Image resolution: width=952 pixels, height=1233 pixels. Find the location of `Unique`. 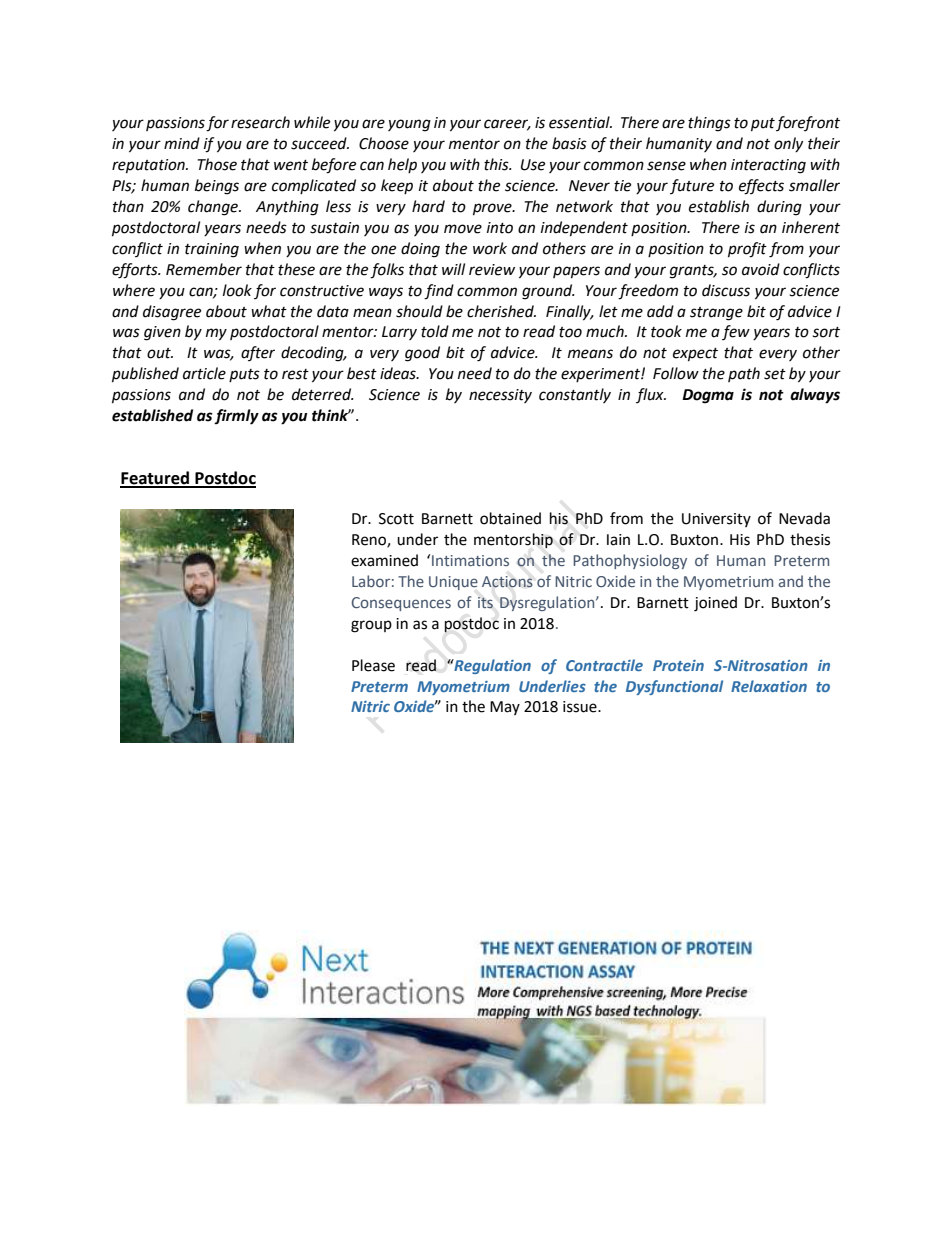

Unique is located at coordinates (453, 583).
